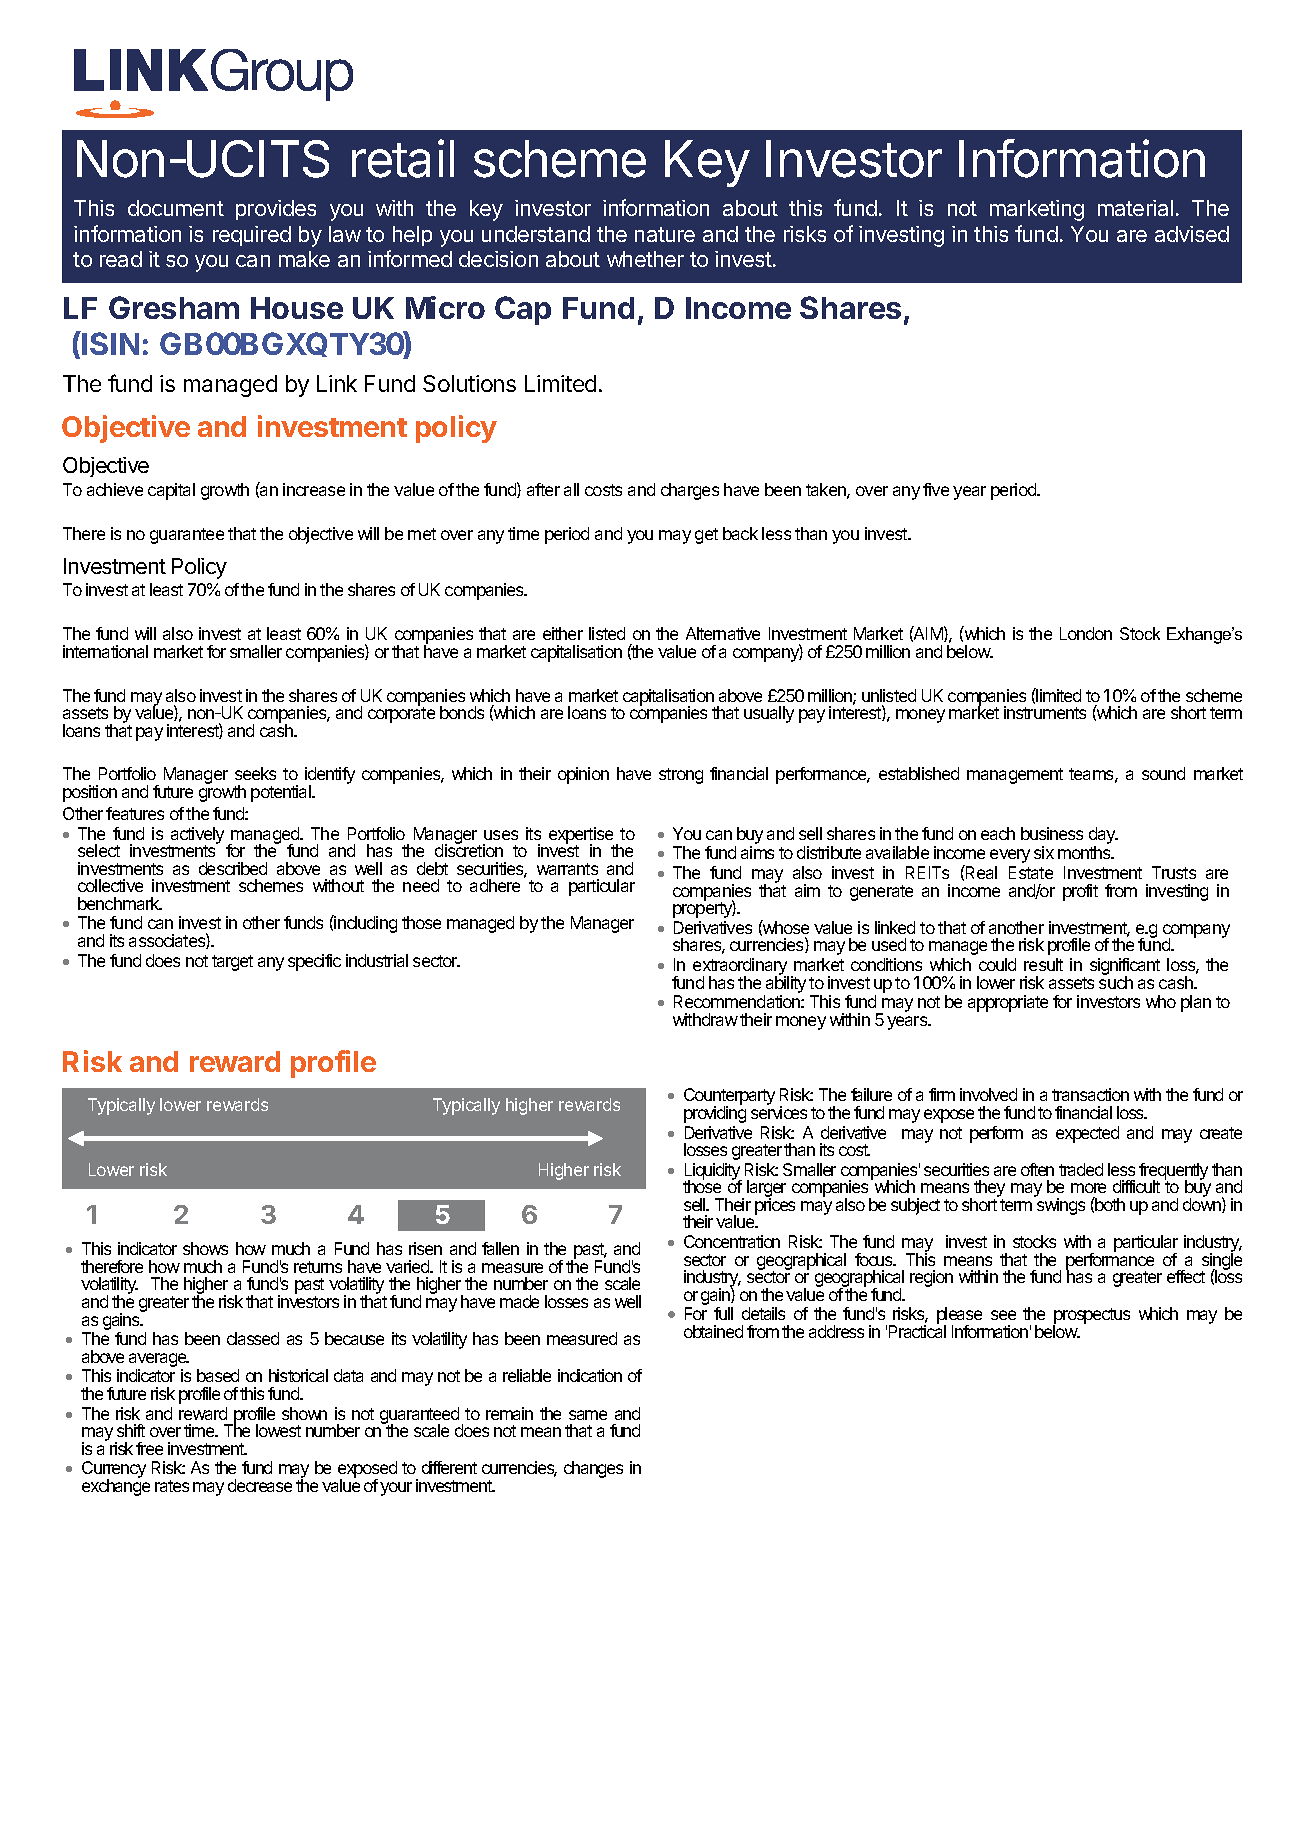 The height and width of the screenshot is (1844, 1304). Describe the element at coordinates (715, 1113) in the screenshot. I see `providing` at that location.
